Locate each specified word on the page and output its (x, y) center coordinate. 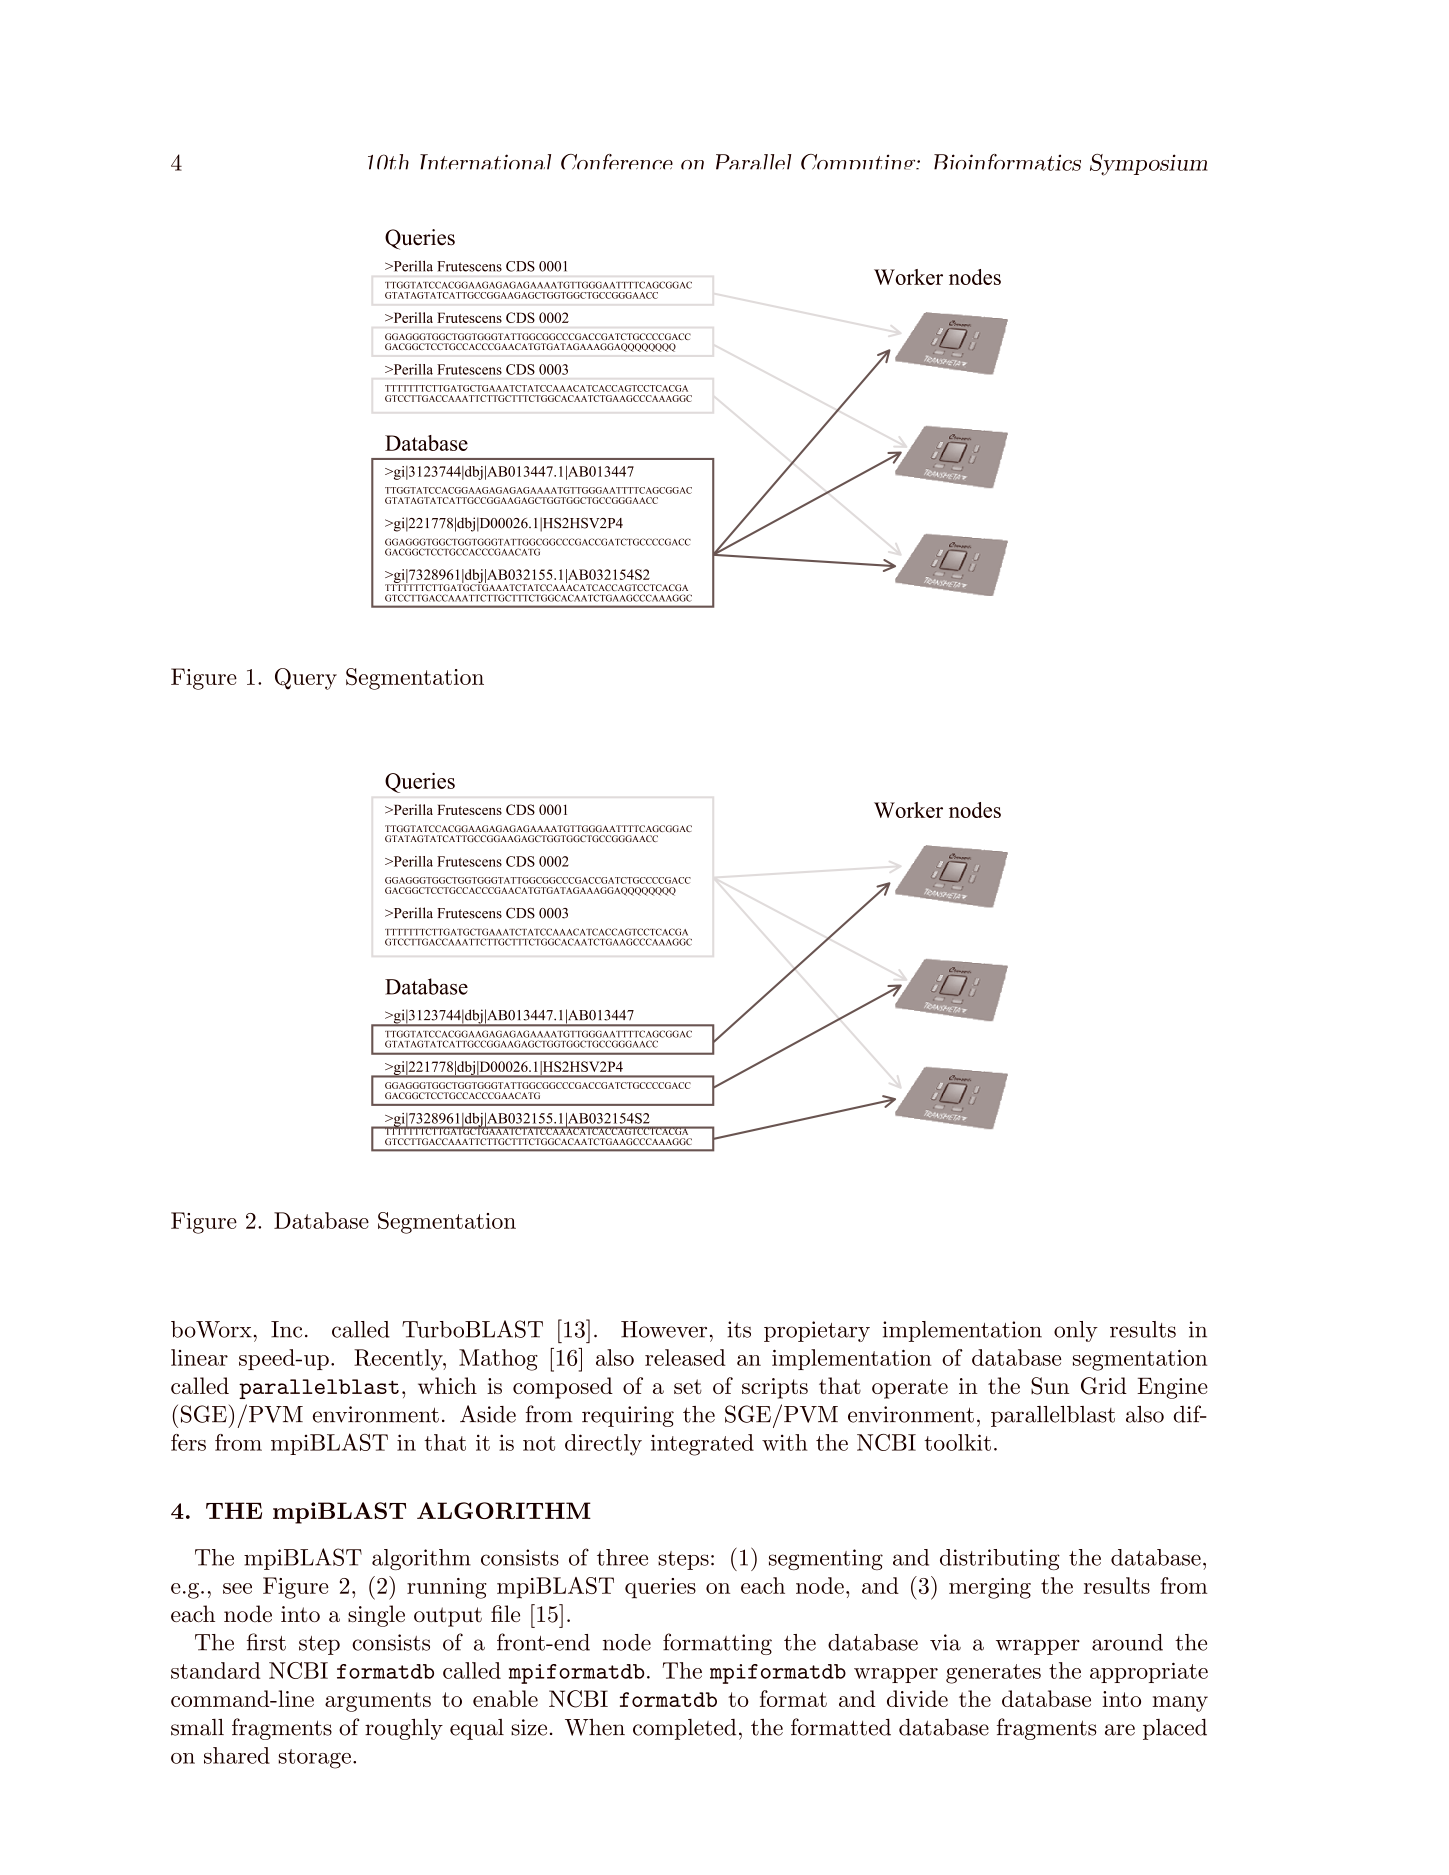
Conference (617, 162)
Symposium (1149, 165)
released (685, 1357)
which (447, 1385)
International (485, 162)
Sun (1050, 1386)
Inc (286, 1329)
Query (306, 679)
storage (314, 1759)
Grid (1104, 1386)
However (664, 1329)
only (1076, 1331)
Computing (859, 162)
